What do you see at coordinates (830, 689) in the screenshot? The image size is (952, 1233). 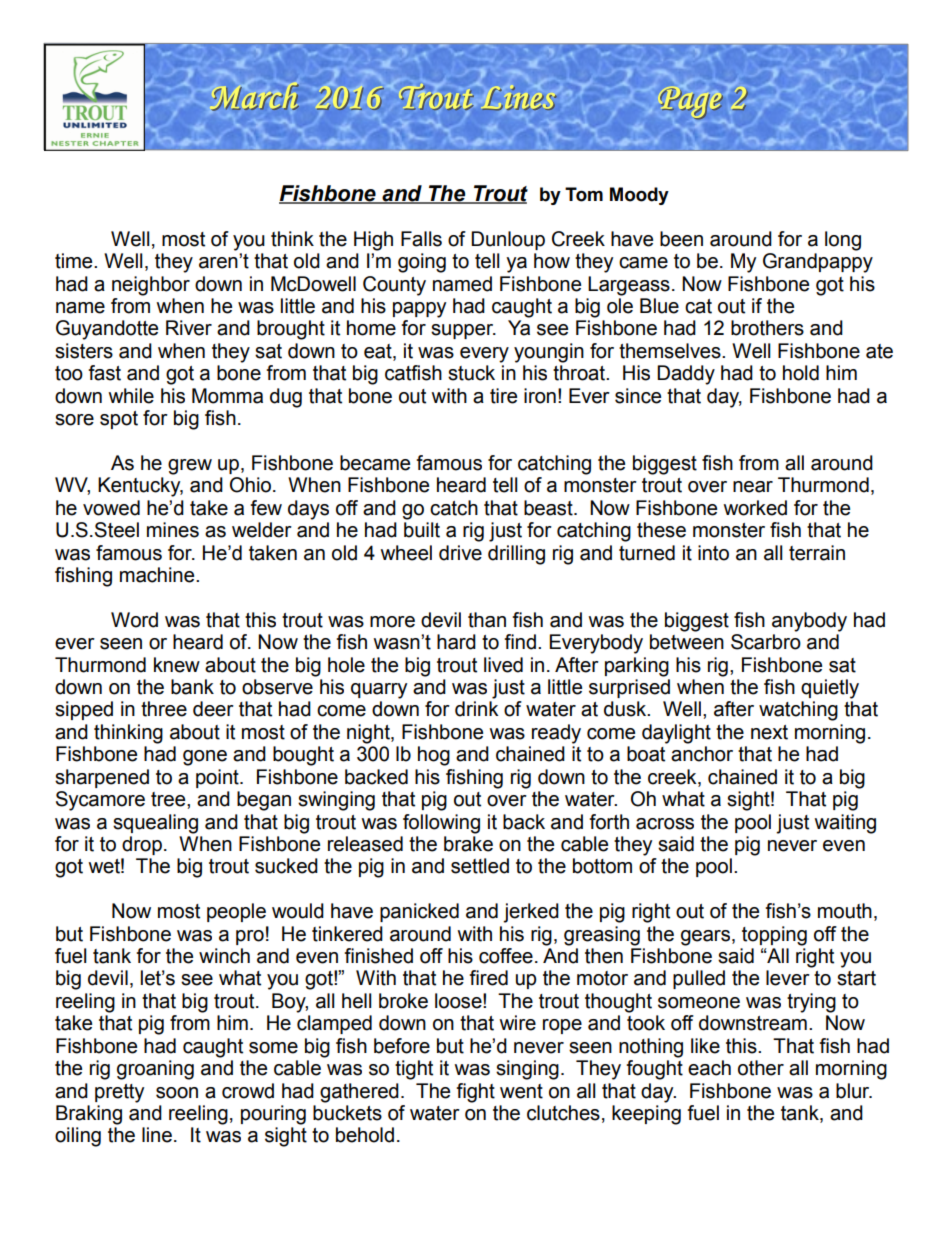 I see `quietly` at bounding box center [830, 689].
